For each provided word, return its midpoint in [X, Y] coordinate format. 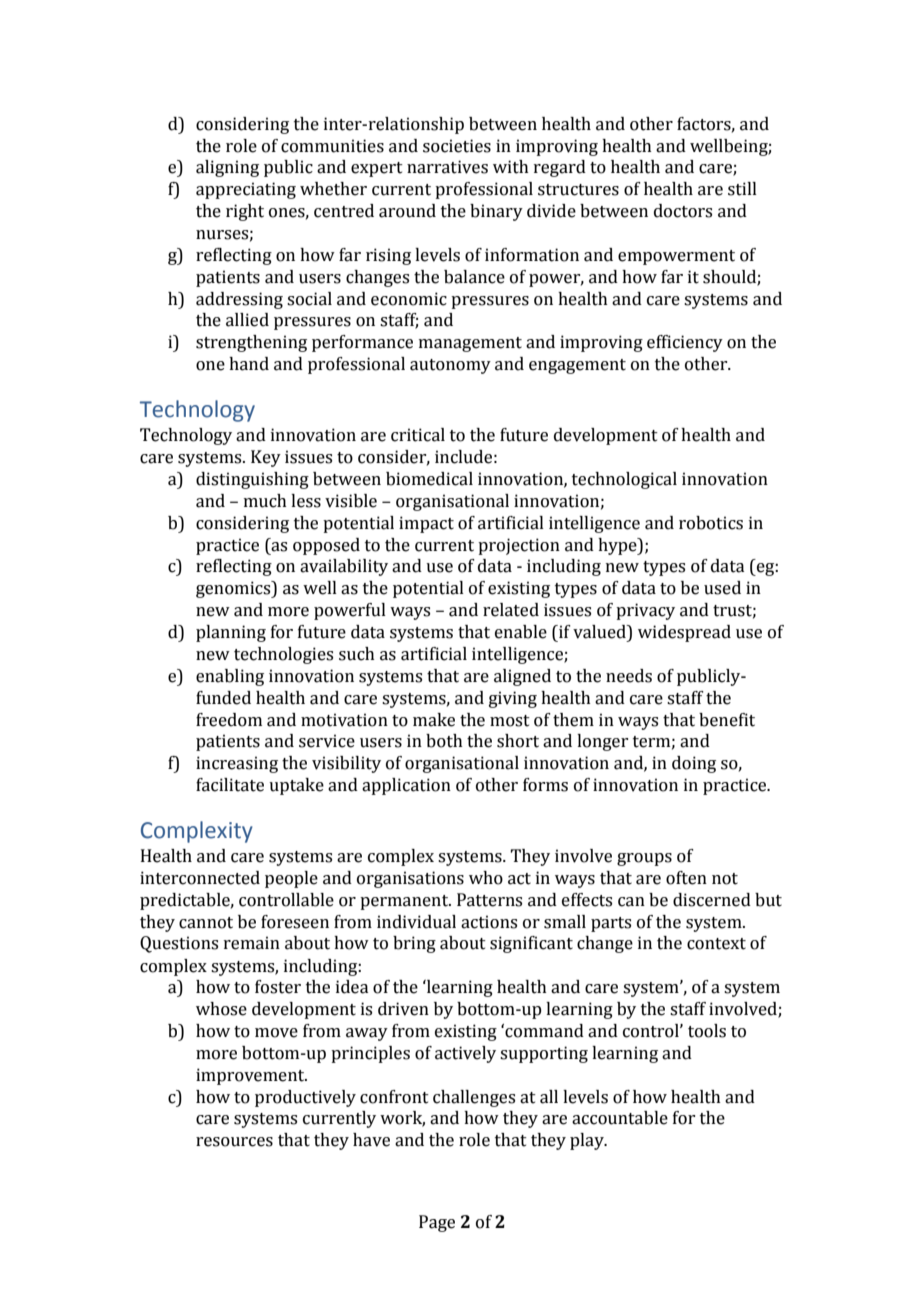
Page [437, 1223]
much [265, 501]
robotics [711, 523]
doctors [683, 211]
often [686, 878]
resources [234, 1142]
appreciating [246, 190]
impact [426, 524]
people [291, 879]
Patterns [489, 900]
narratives [447, 167]
